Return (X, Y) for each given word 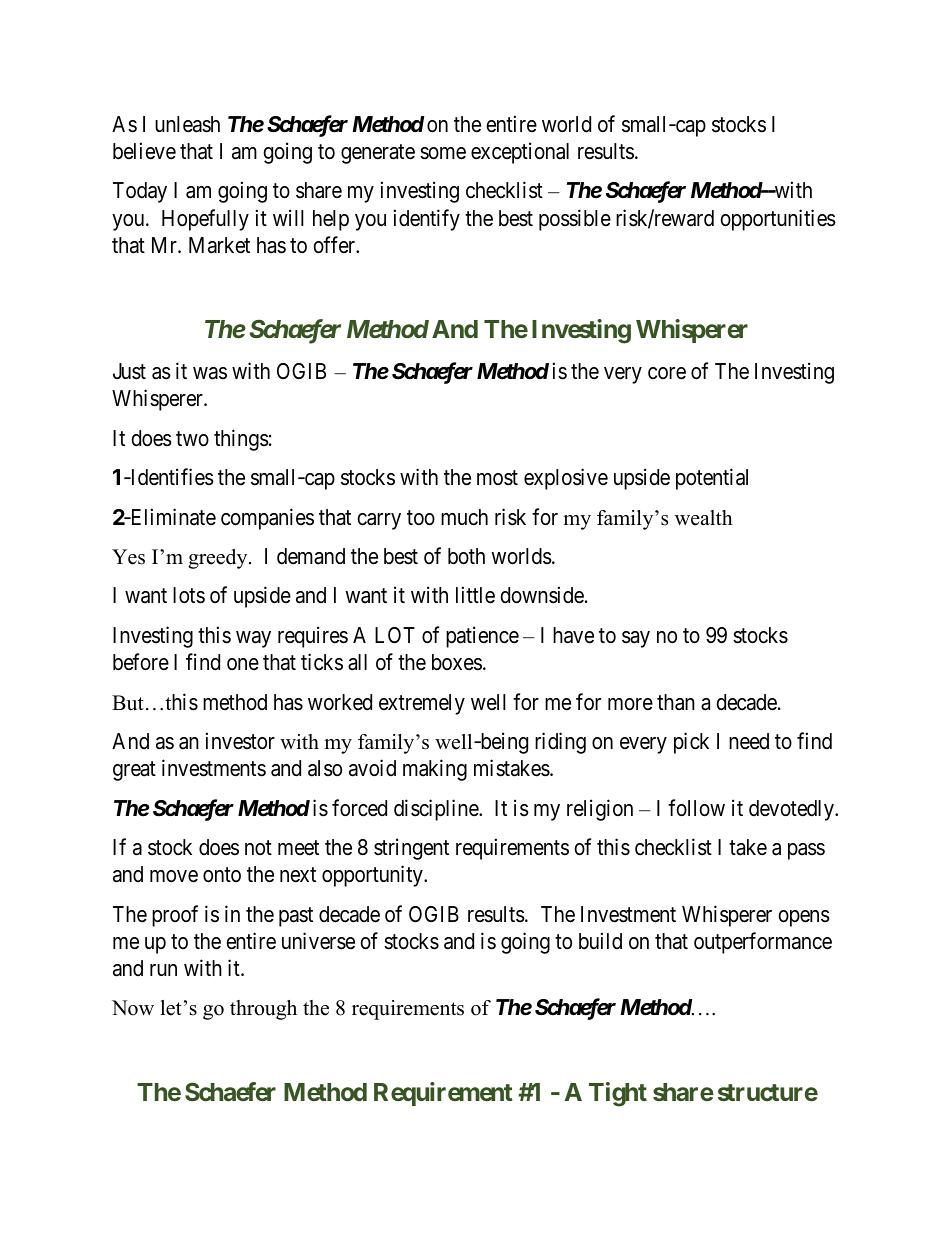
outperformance (763, 943)
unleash (187, 124)
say (636, 639)
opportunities (778, 220)
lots (189, 595)
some (443, 153)
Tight (618, 1094)
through (263, 1010)
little (475, 595)
